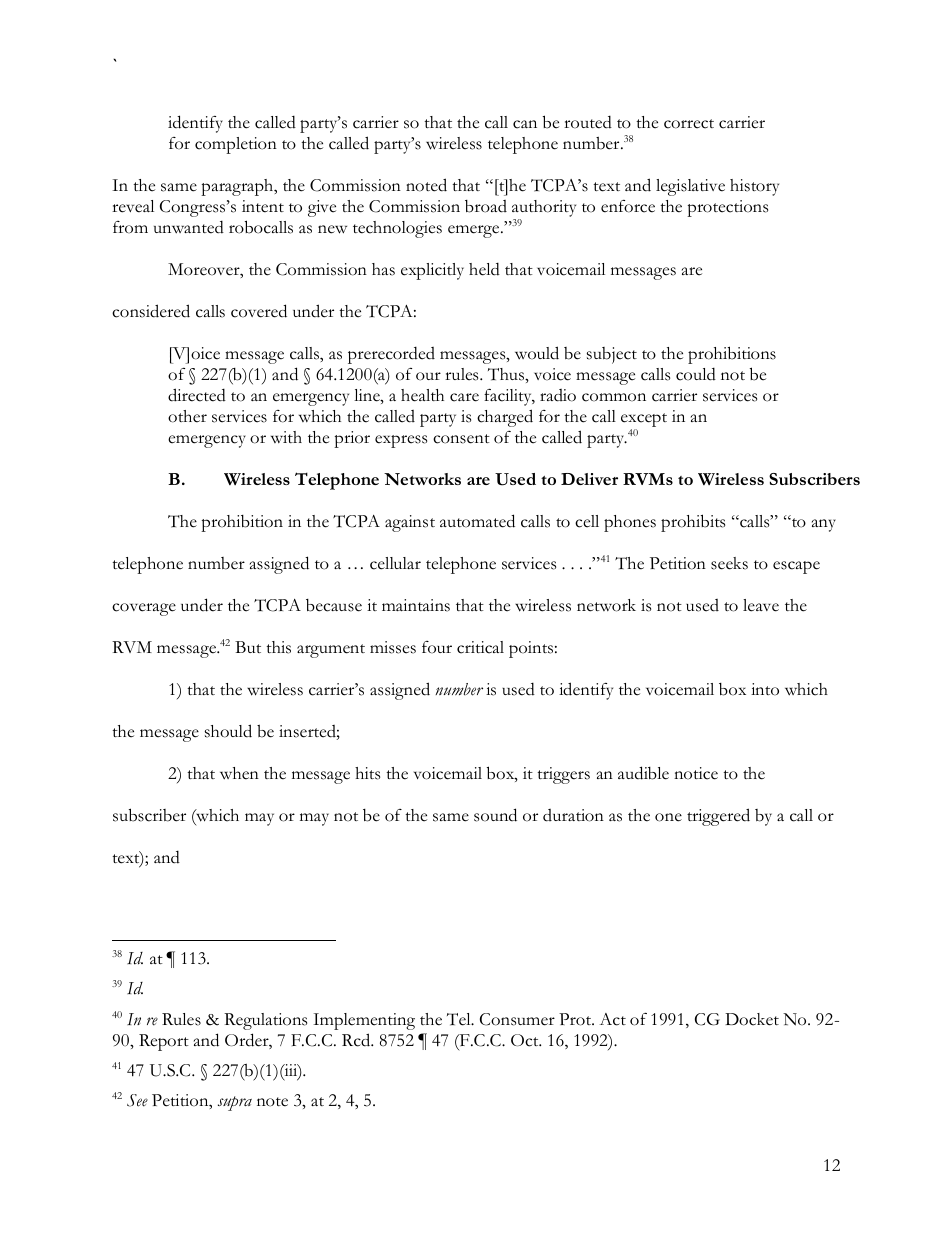  I want to click on critical, so click(480, 647).
